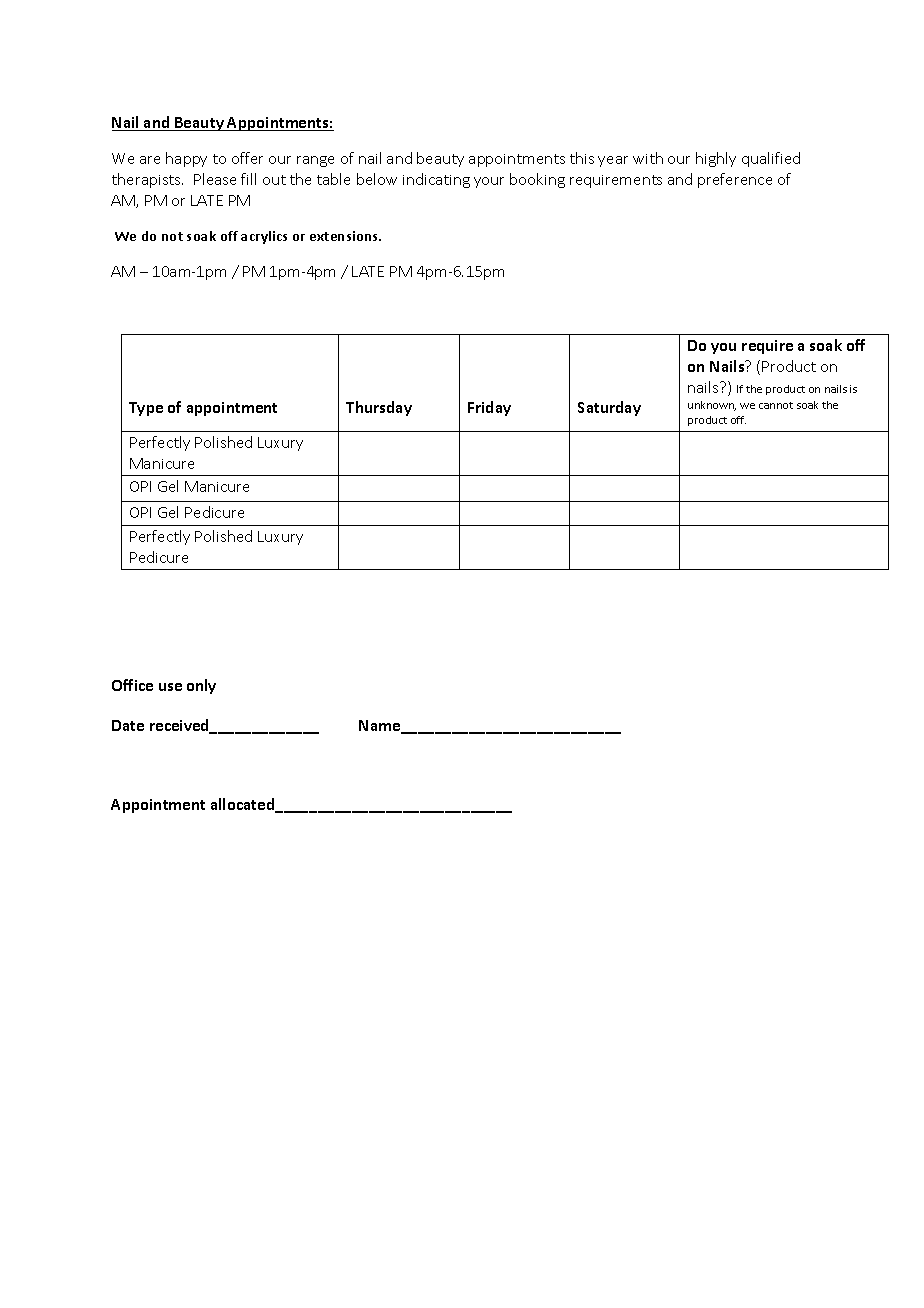  I want to click on preference, so click(735, 180).
